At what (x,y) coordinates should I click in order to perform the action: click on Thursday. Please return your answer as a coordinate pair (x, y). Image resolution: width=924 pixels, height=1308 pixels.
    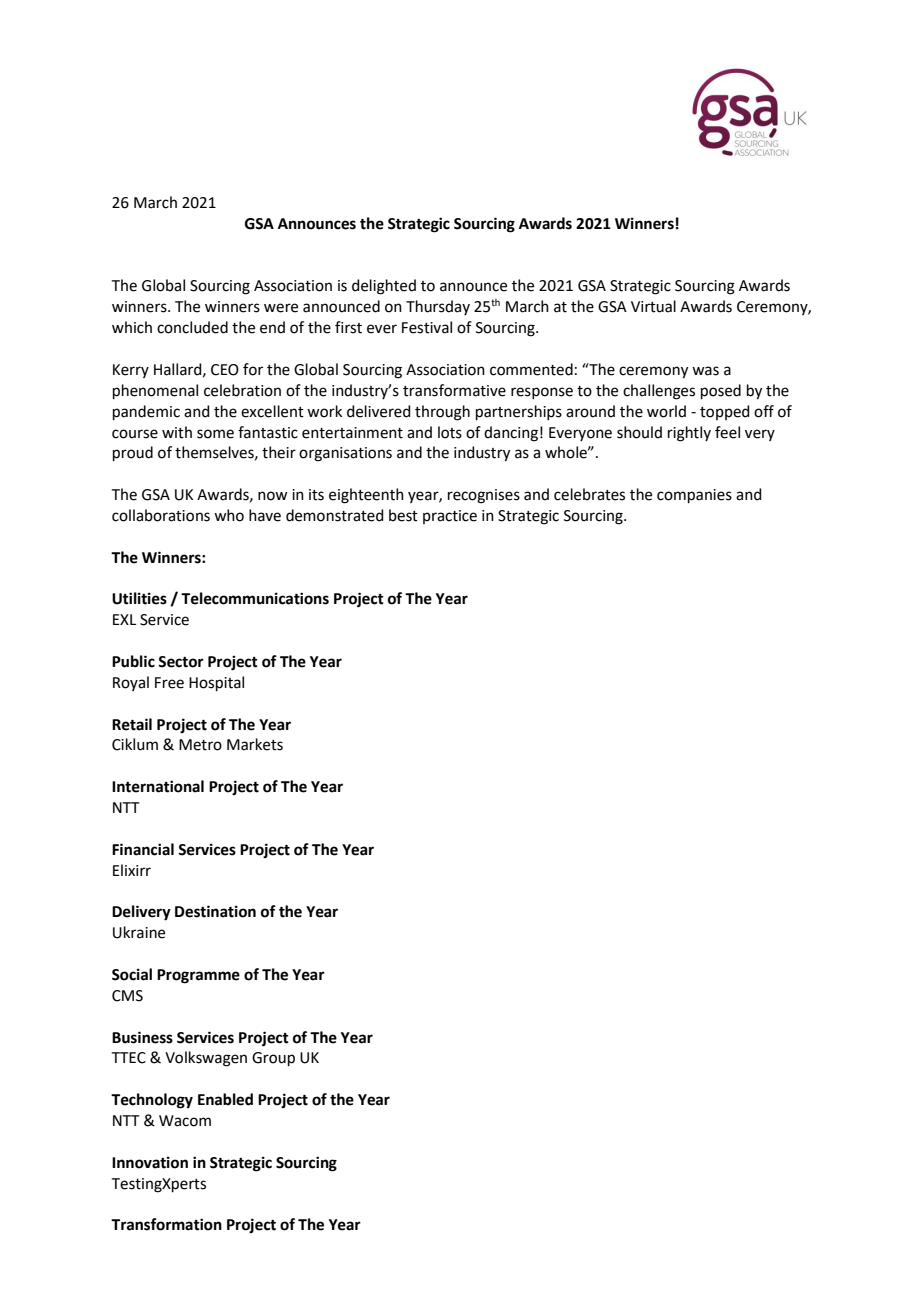
    Looking at the image, I should click on (438, 307).
